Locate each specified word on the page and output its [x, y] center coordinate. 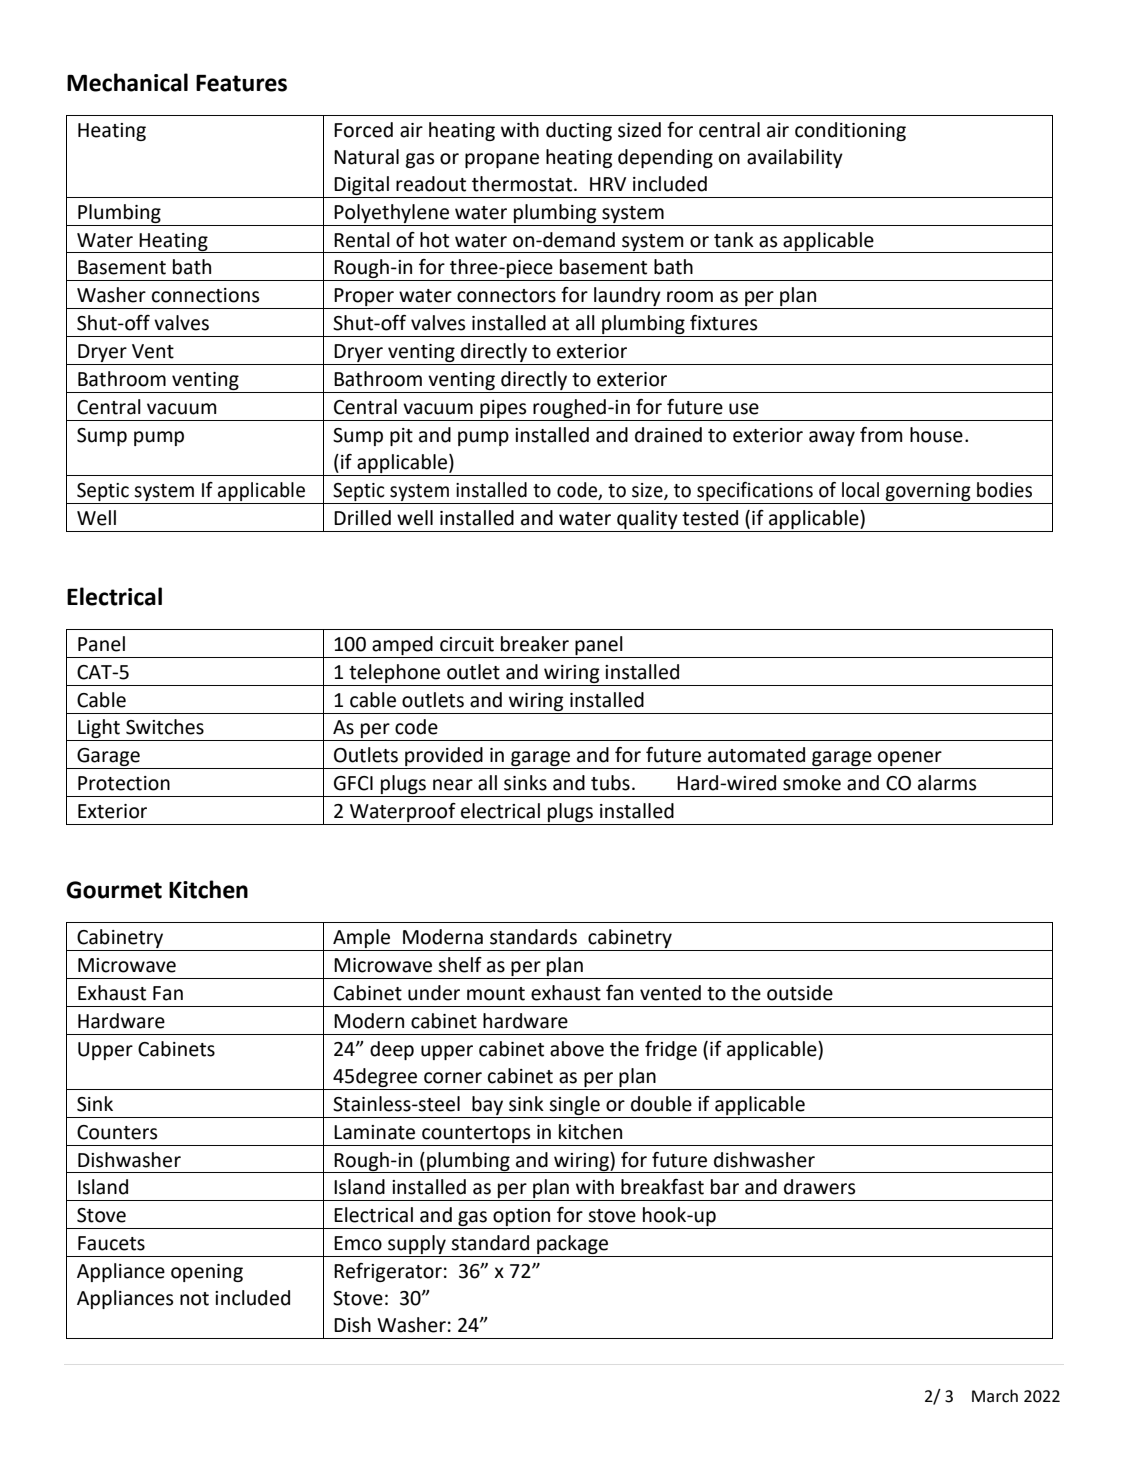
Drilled [362, 518]
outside [800, 993]
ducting [579, 131]
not [194, 1299]
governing [928, 492]
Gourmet [114, 890]
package [572, 1246]
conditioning [850, 131]
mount [496, 994]
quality [647, 519]
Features [241, 83]
